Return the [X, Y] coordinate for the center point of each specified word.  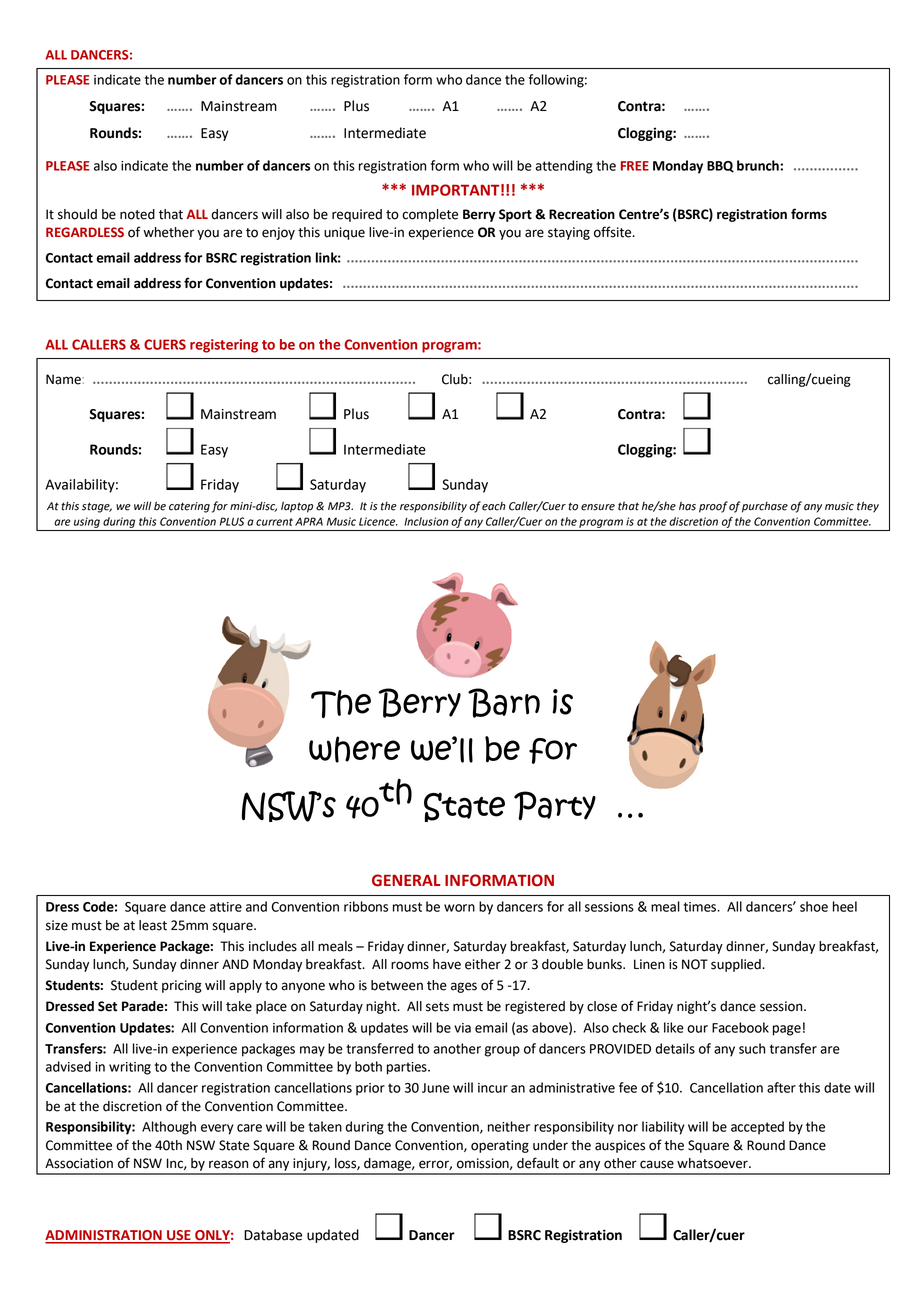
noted [137, 214]
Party [555, 806]
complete [430, 215]
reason [228, 1164]
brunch [759, 165]
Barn [504, 703]
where [354, 749]
